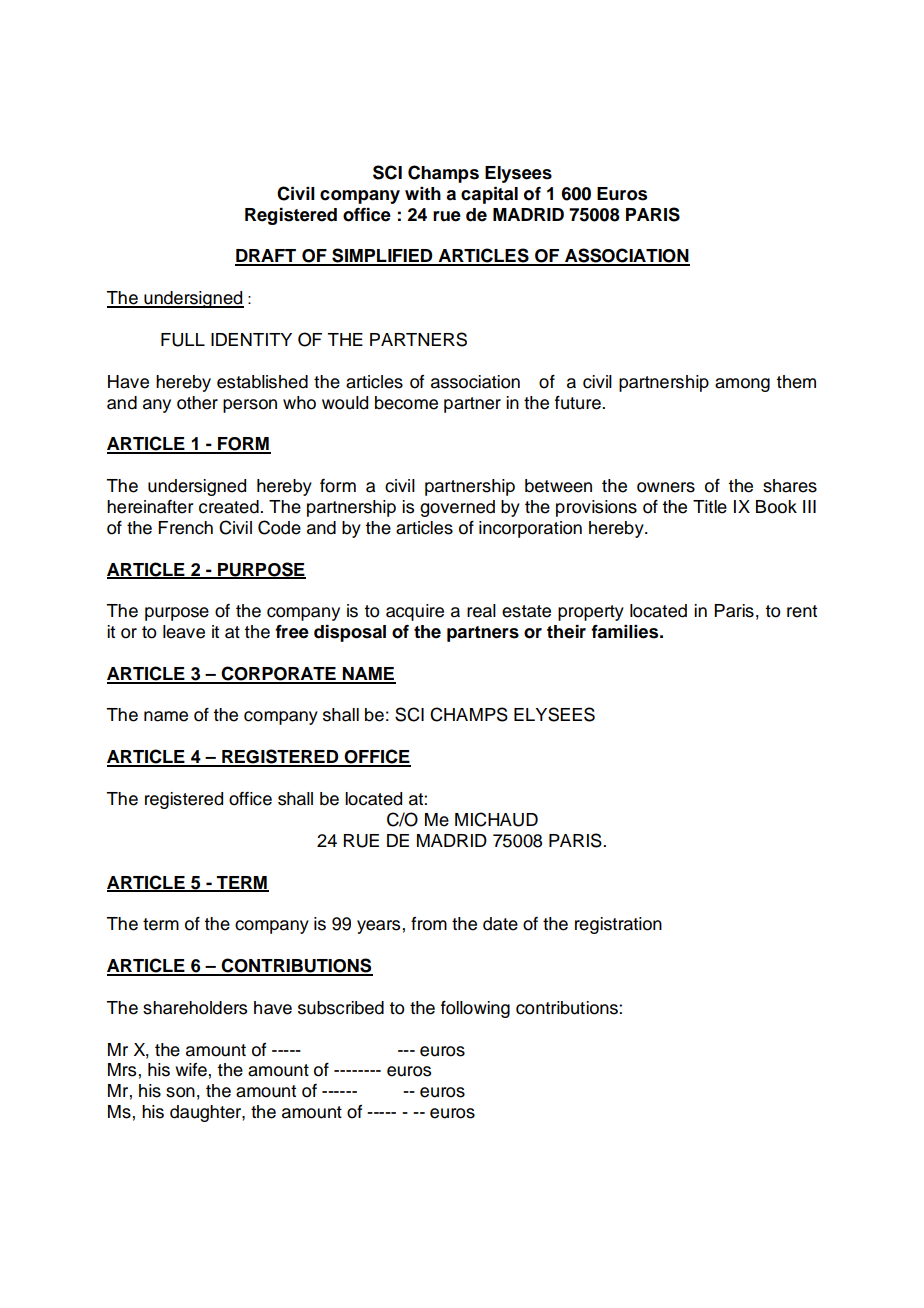  I want to click on real, so click(481, 611).
